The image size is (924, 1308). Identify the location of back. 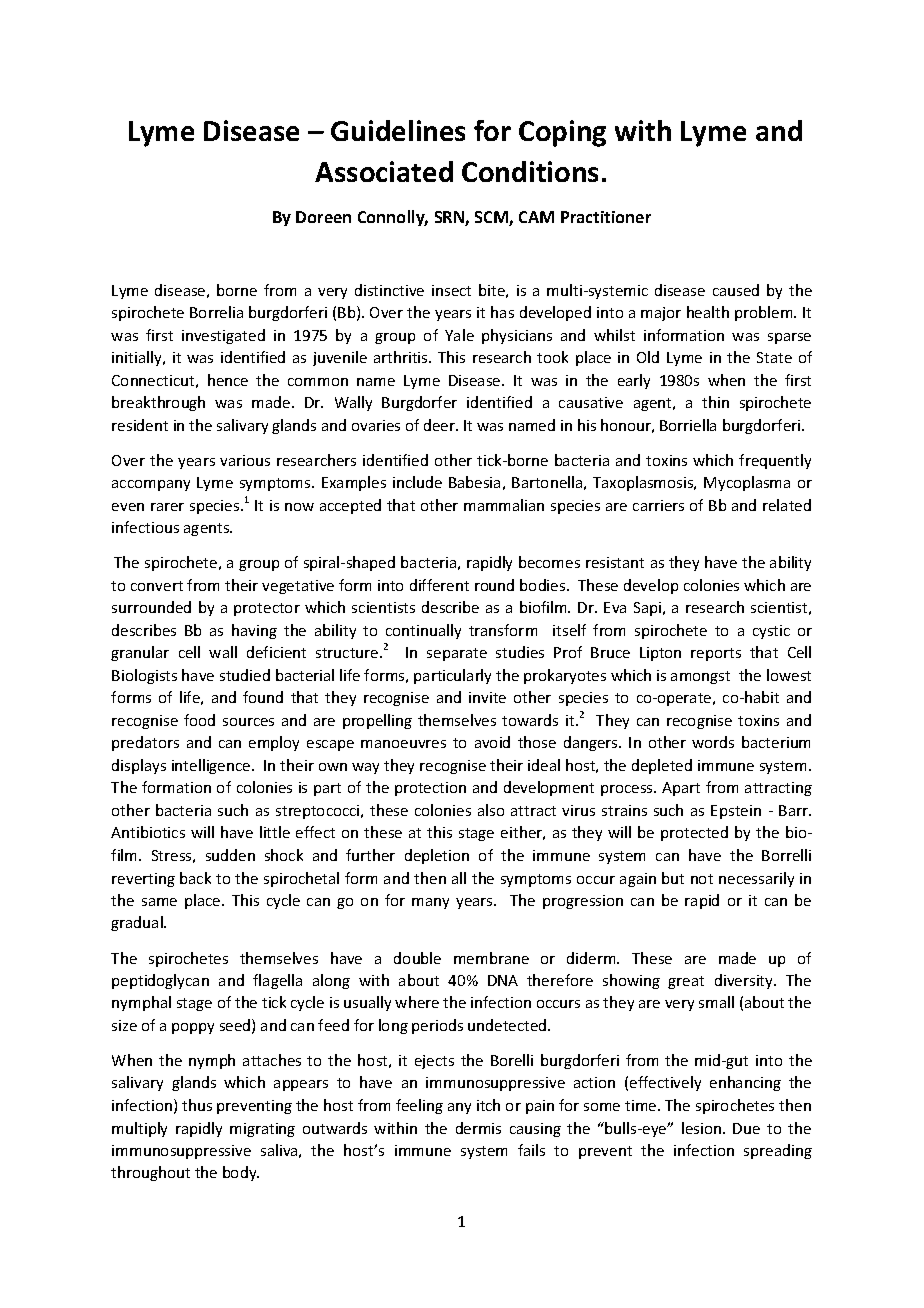
(195, 878).
